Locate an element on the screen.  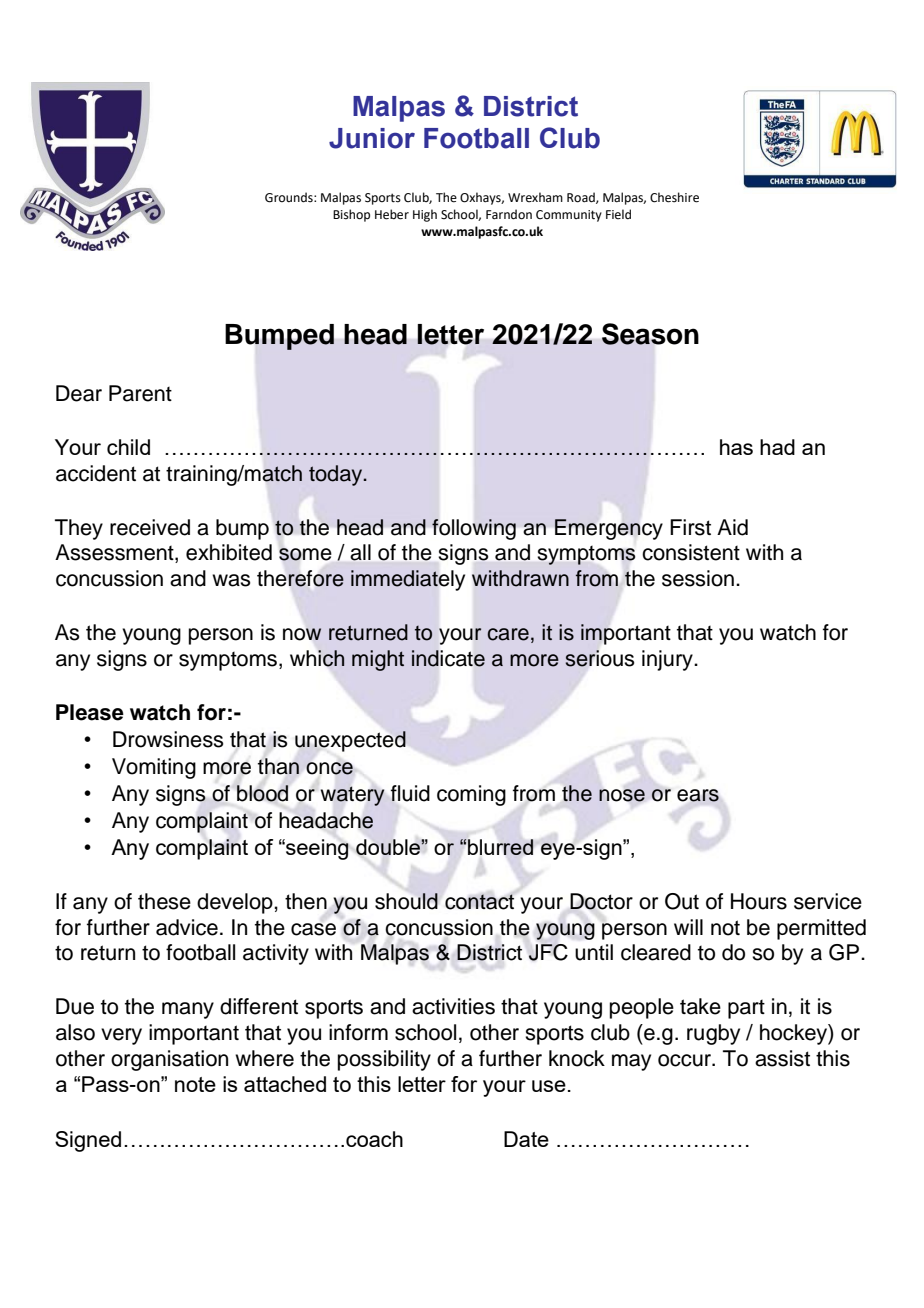
contact is located at coordinates (479, 902).
